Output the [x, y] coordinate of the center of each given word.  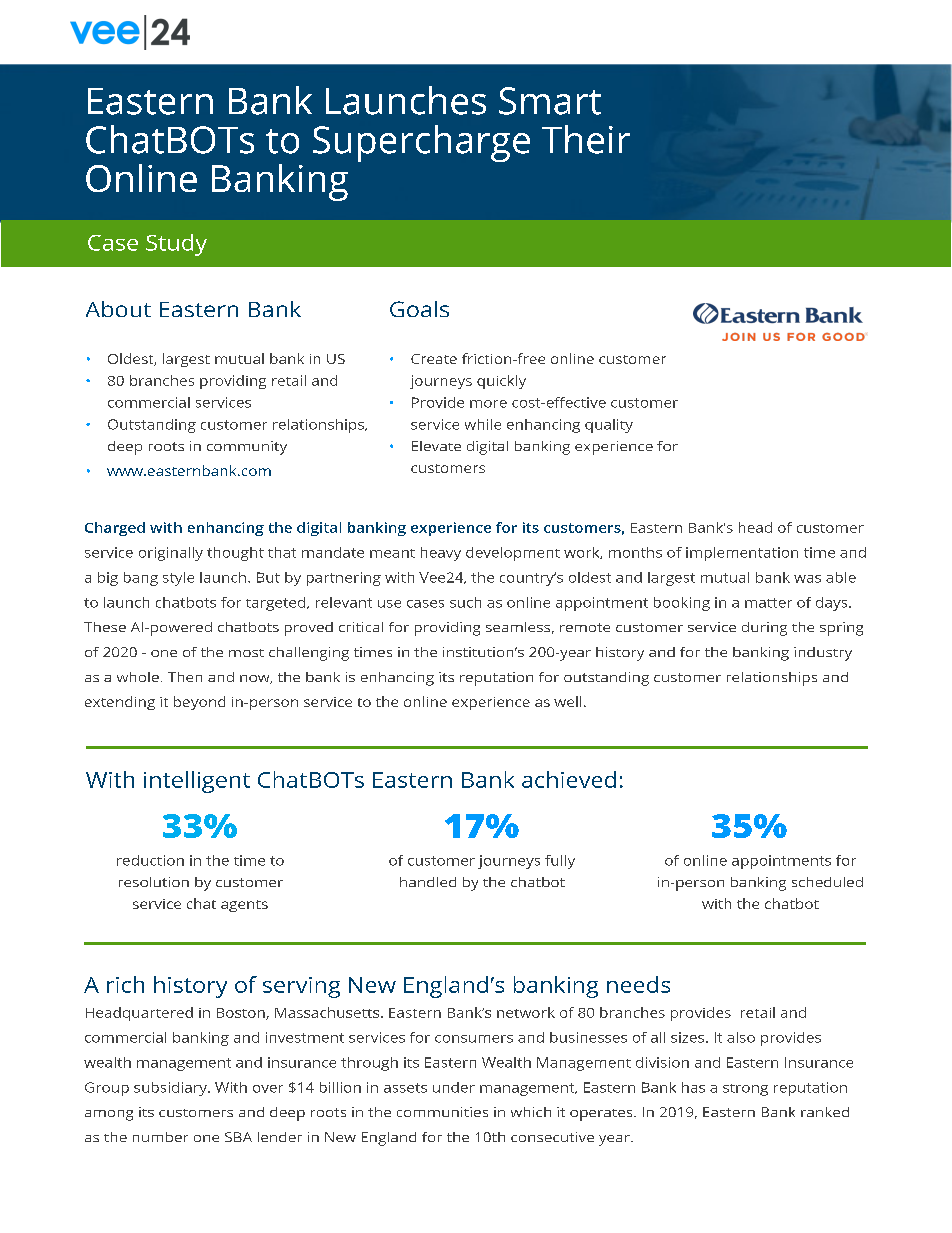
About [118, 309]
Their [586, 139]
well [567, 701]
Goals [419, 309]
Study [176, 245]
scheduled [827, 882]
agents [244, 906]
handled [428, 882]
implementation [742, 554]
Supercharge [421, 143]
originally [171, 554]
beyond [199, 703]
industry [823, 654]
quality [609, 426]
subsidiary [171, 1089]
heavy [441, 554]
